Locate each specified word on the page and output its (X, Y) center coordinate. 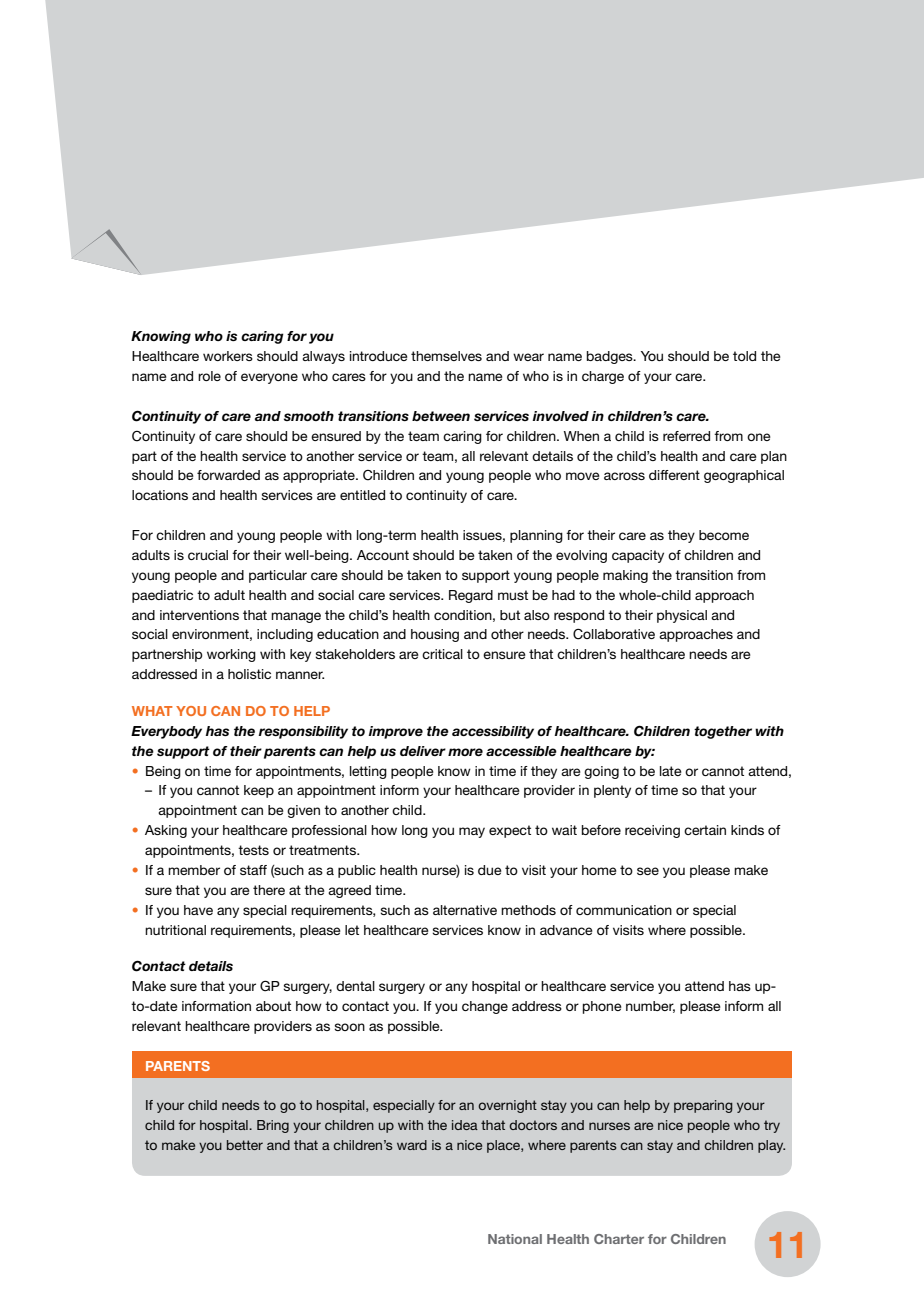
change (485, 1007)
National (515, 1239)
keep (259, 791)
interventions (199, 615)
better (245, 1145)
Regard (471, 596)
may (472, 832)
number (650, 1007)
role (209, 376)
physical (682, 616)
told (744, 356)
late (671, 771)
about (273, 1006)
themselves (446, 356)
